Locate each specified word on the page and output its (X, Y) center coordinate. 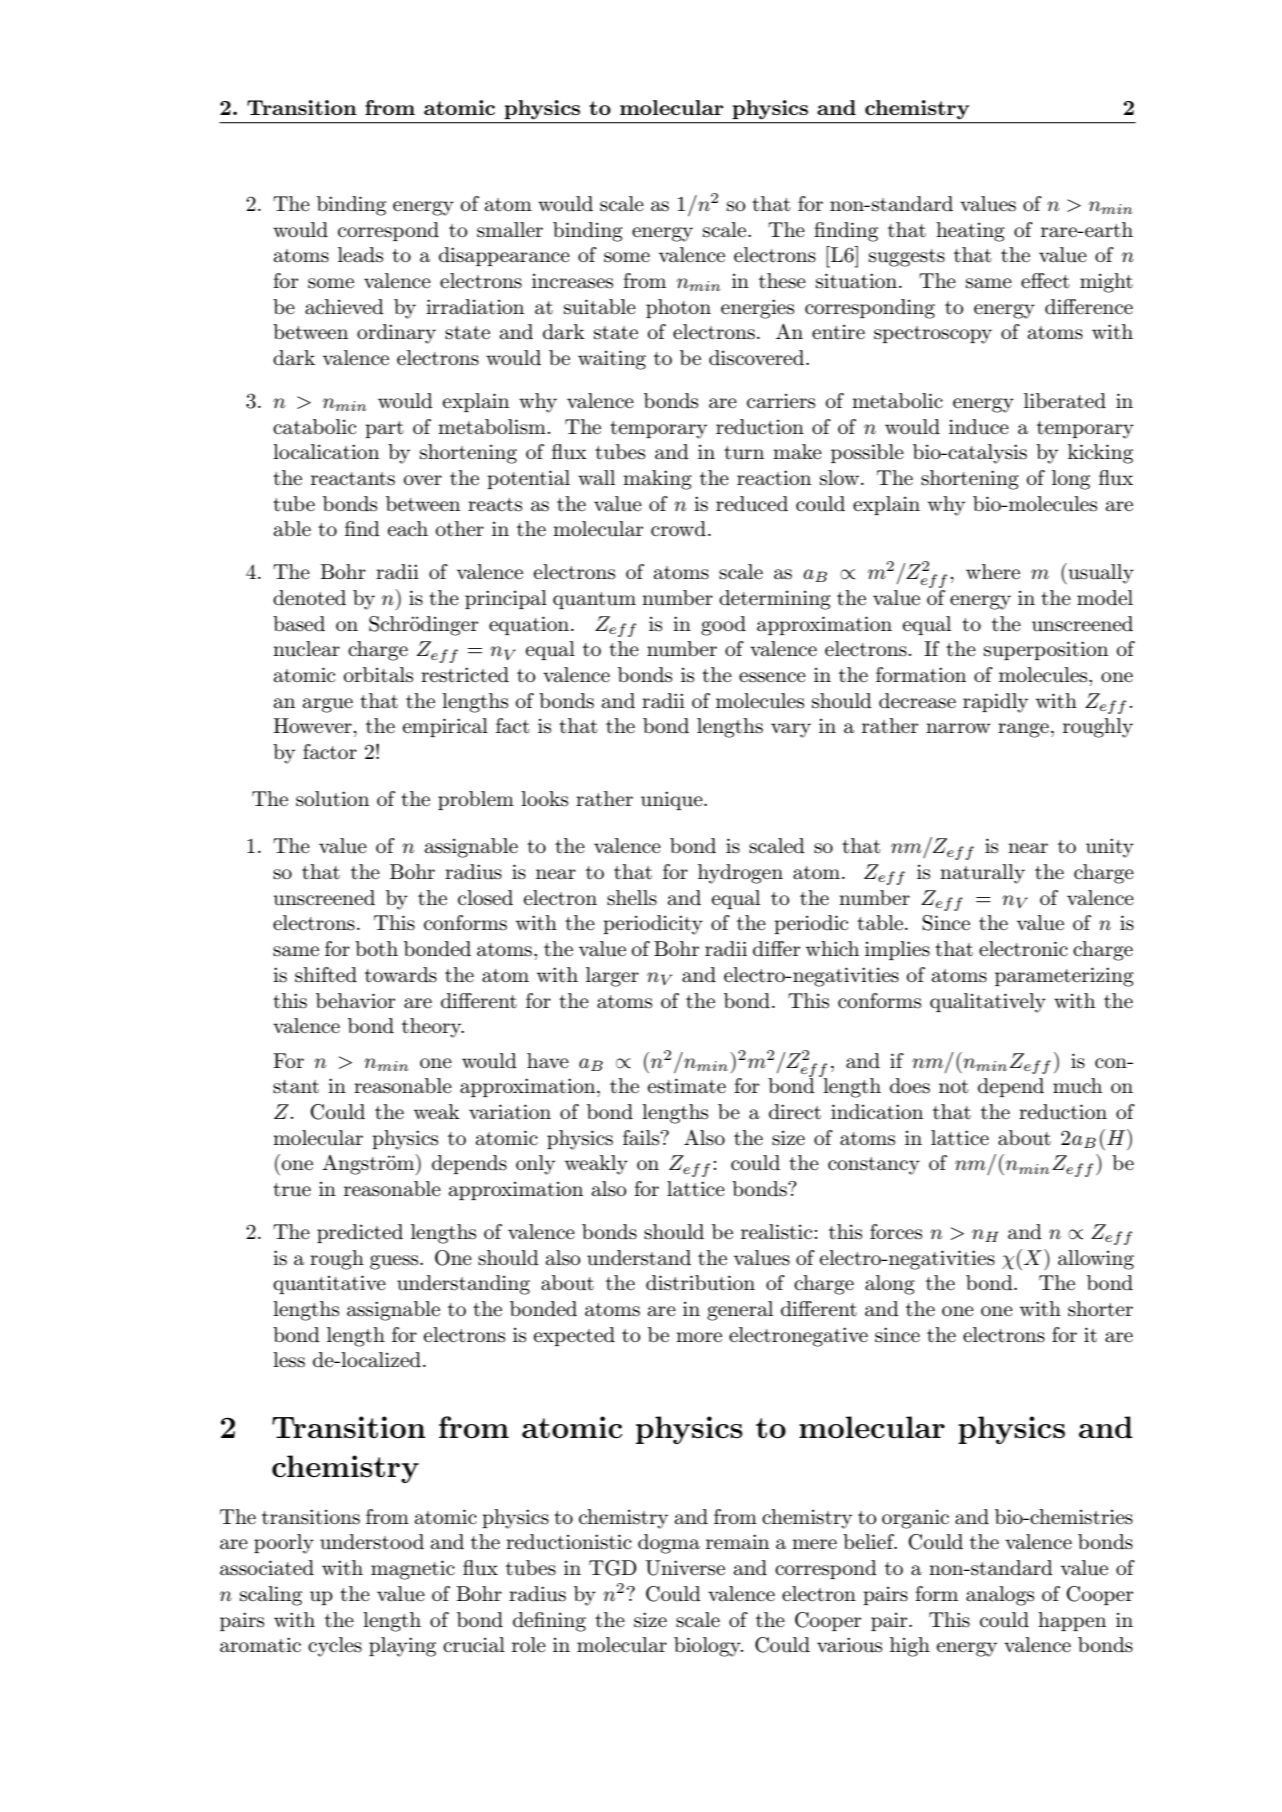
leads (360, 255)
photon (678, 308)
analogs (1000, 1596)
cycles (335, 1647)
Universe (685, 1568)
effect (1045, 281)
